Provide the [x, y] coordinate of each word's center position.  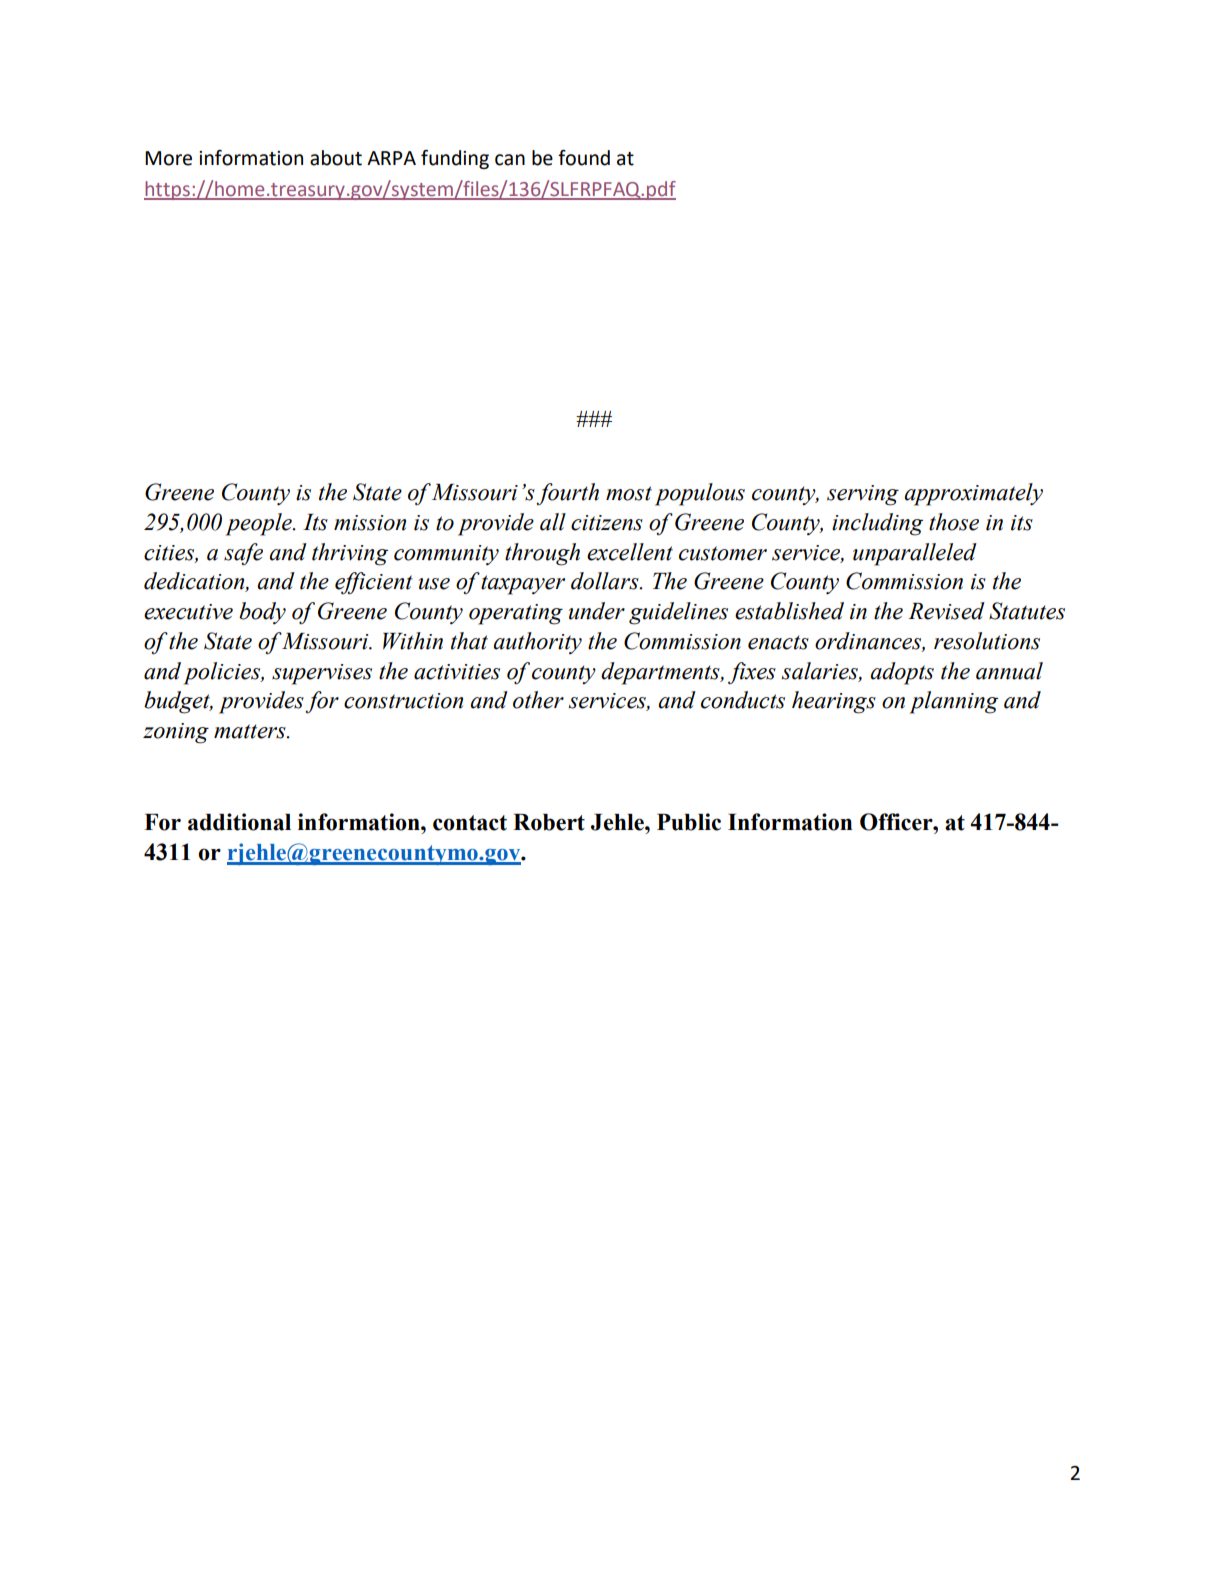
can [510, 160]
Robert [549, 822]
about [336, 158]
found [584, 158]
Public [689, 822]
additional [239, 822]
